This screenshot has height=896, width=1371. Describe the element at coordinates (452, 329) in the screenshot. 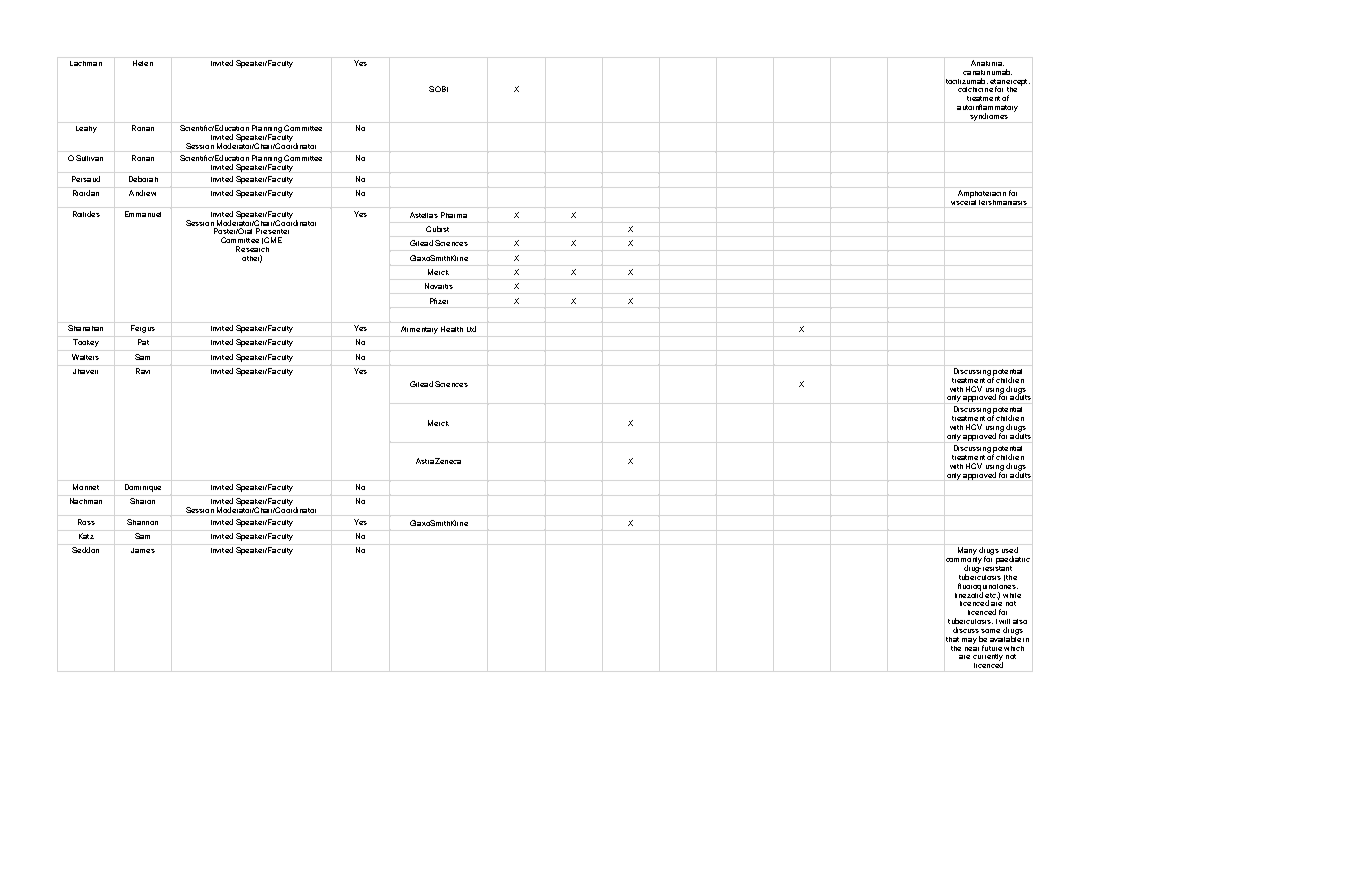

I see `Health` at that location.
